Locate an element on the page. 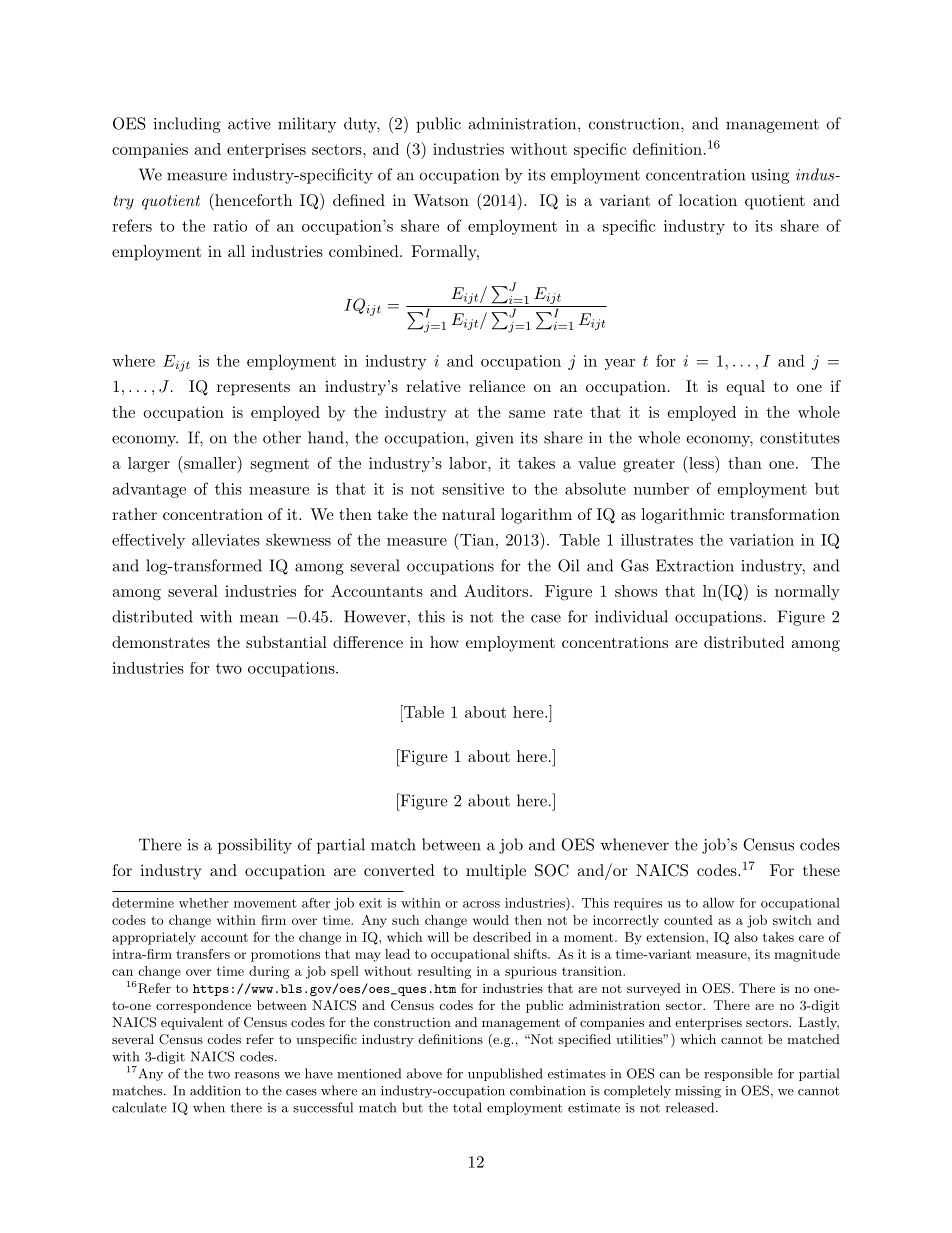 This page has width=952, height=1233. addition is located at coordinates (215, 1090).
